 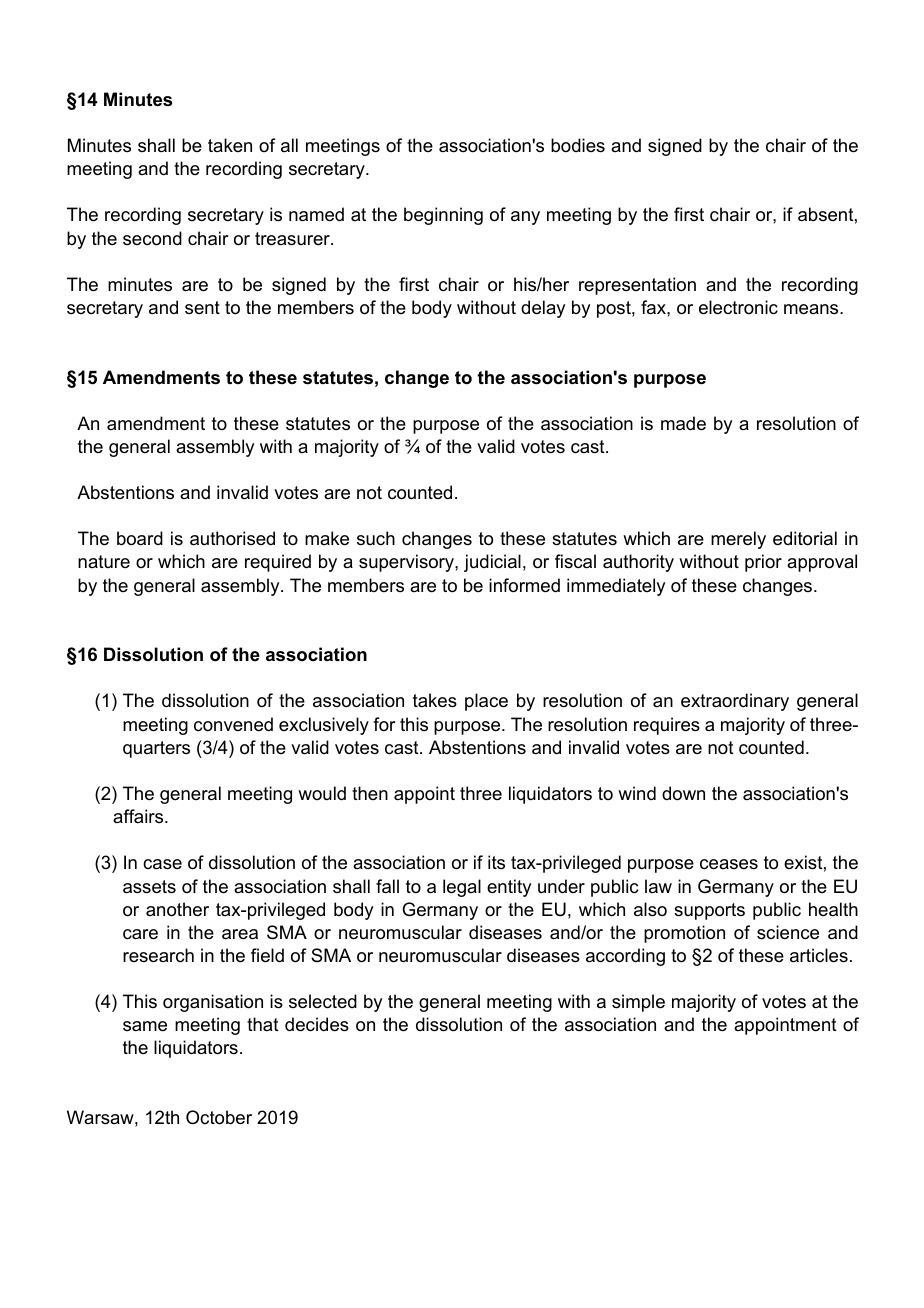 What do you see at coordinates (139, 816) in the screenshot?
I see `affairs` at bounding box center [139, 816].
